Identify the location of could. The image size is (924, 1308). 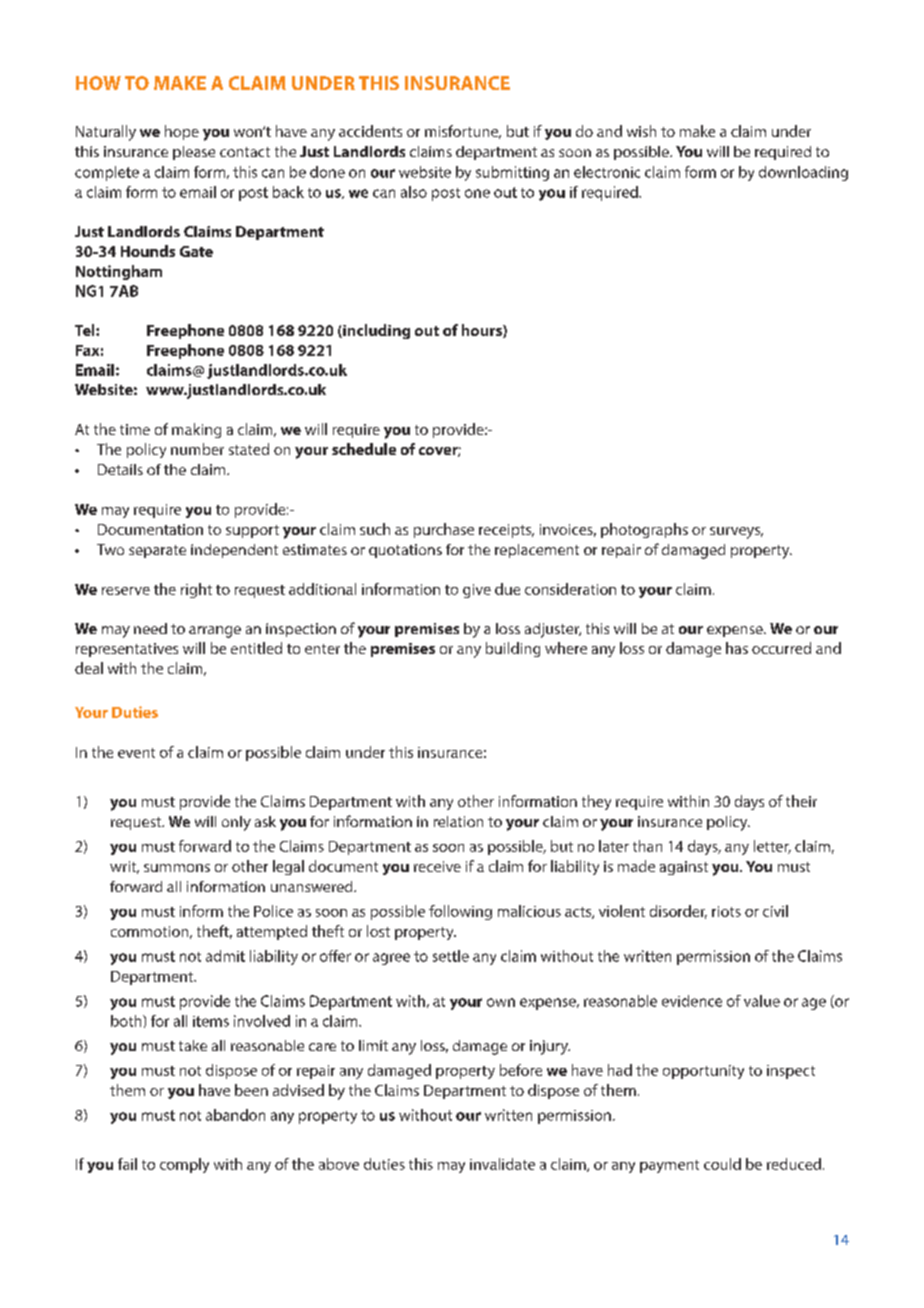
(722, 1164).
